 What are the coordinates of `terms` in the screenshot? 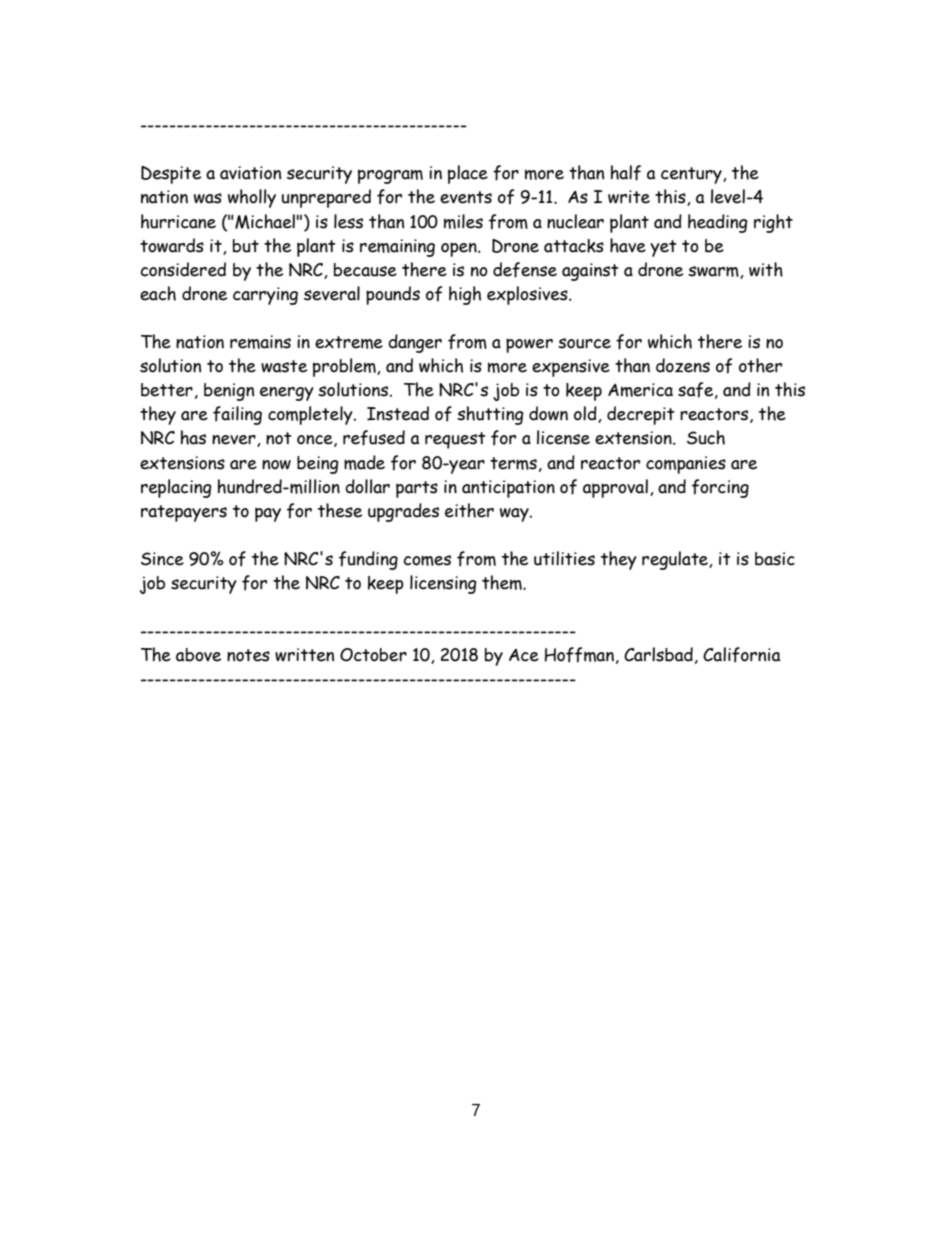 It's located at (513, 463).
